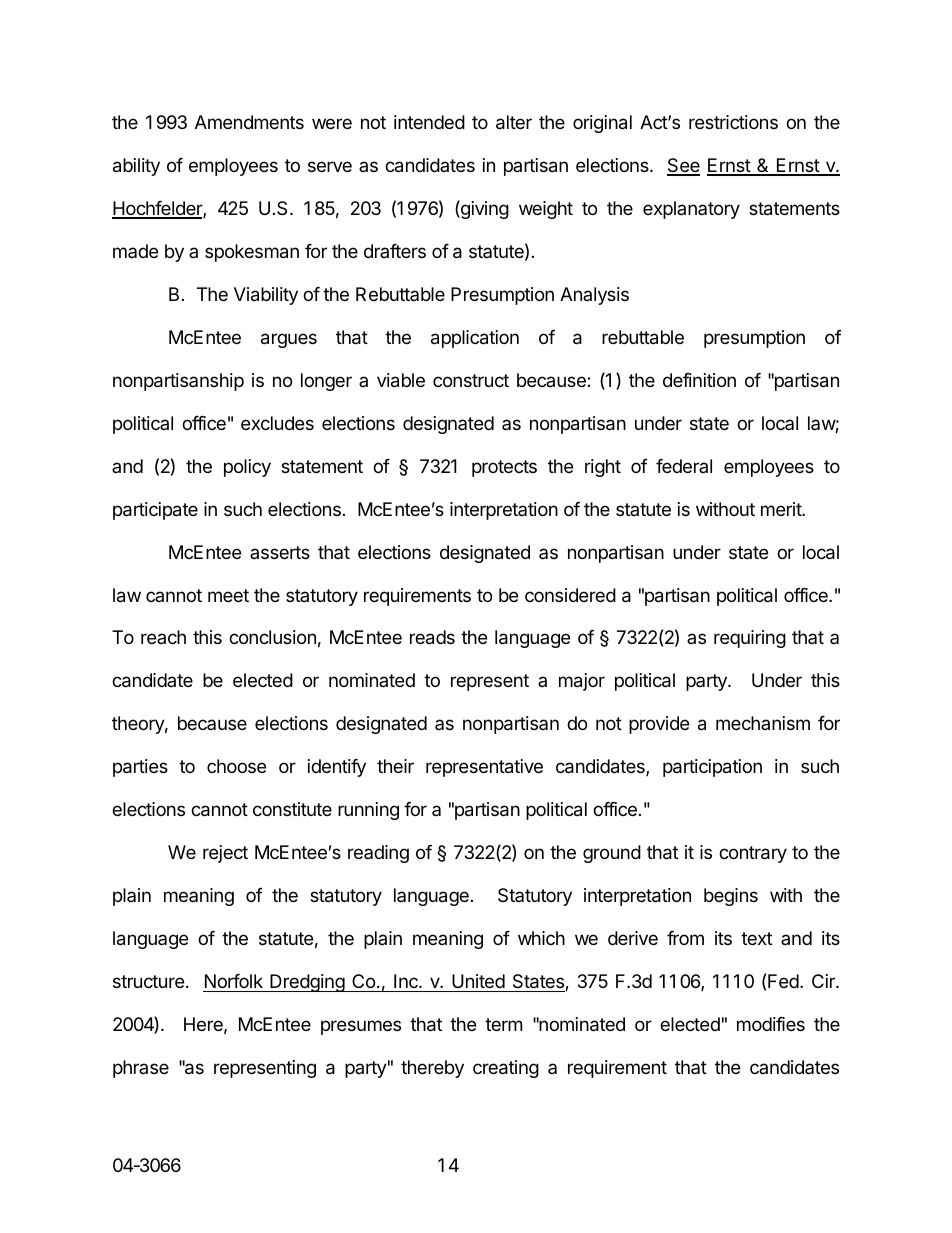 The height and width of the screenshot is (1233, 952). Describe the element at coordinates (733, 122) in the screenshot. I see `restrictions` at that location.
